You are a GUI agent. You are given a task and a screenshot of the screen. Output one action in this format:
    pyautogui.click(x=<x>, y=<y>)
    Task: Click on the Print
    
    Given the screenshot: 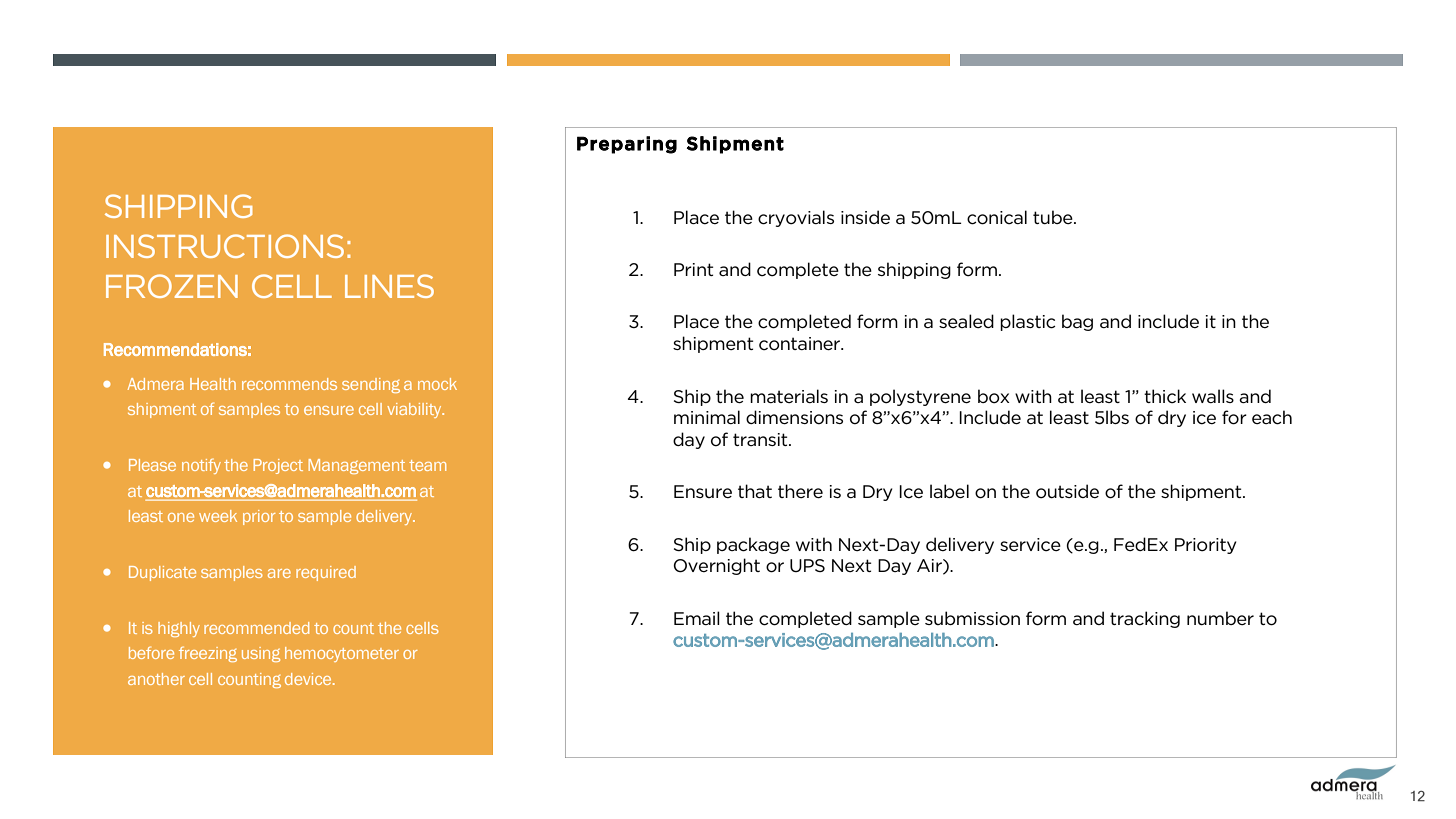 What is the action you would take?
    pyautogui.click(x=693, y=269)
